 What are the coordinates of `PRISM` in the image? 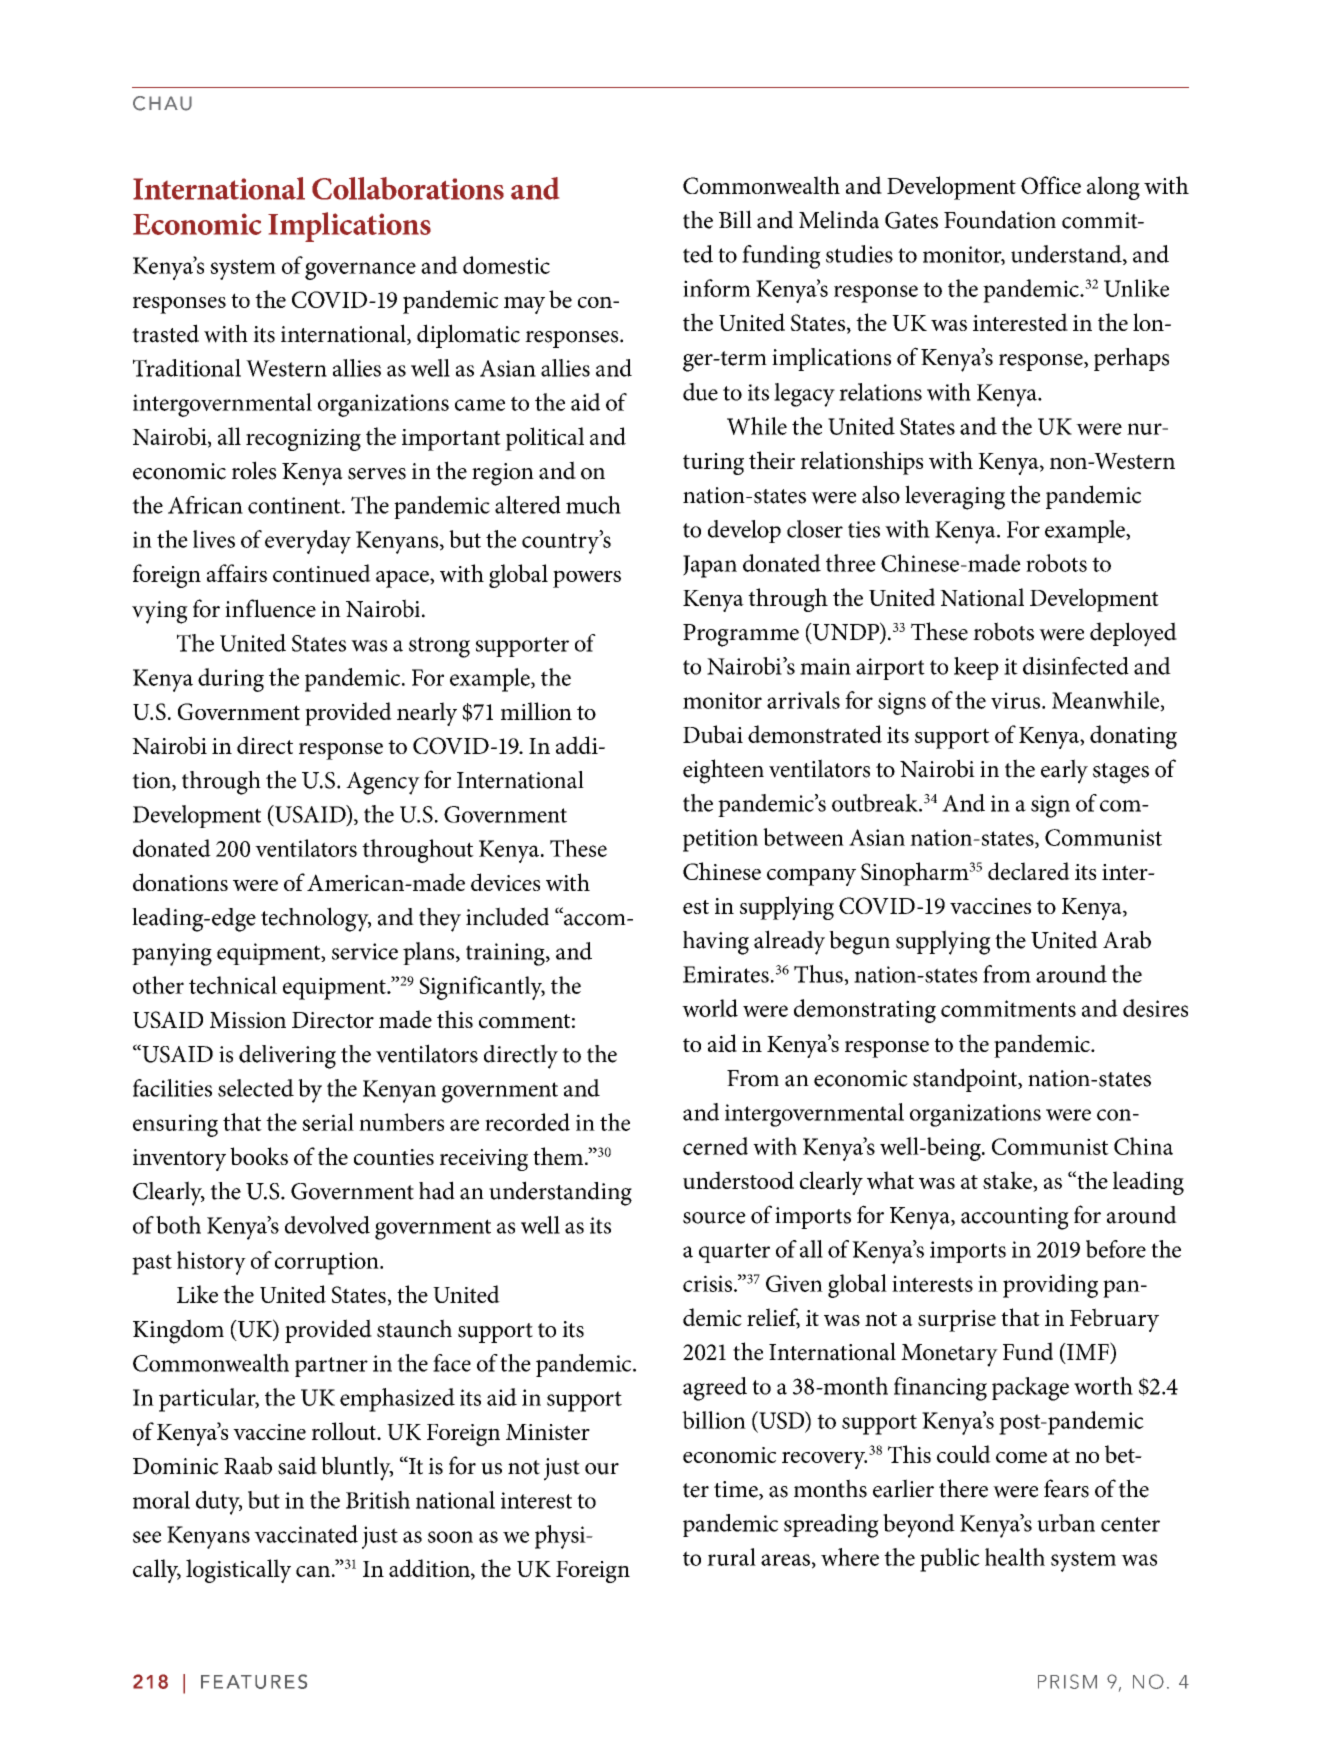 It's located at (1067, 1681).
